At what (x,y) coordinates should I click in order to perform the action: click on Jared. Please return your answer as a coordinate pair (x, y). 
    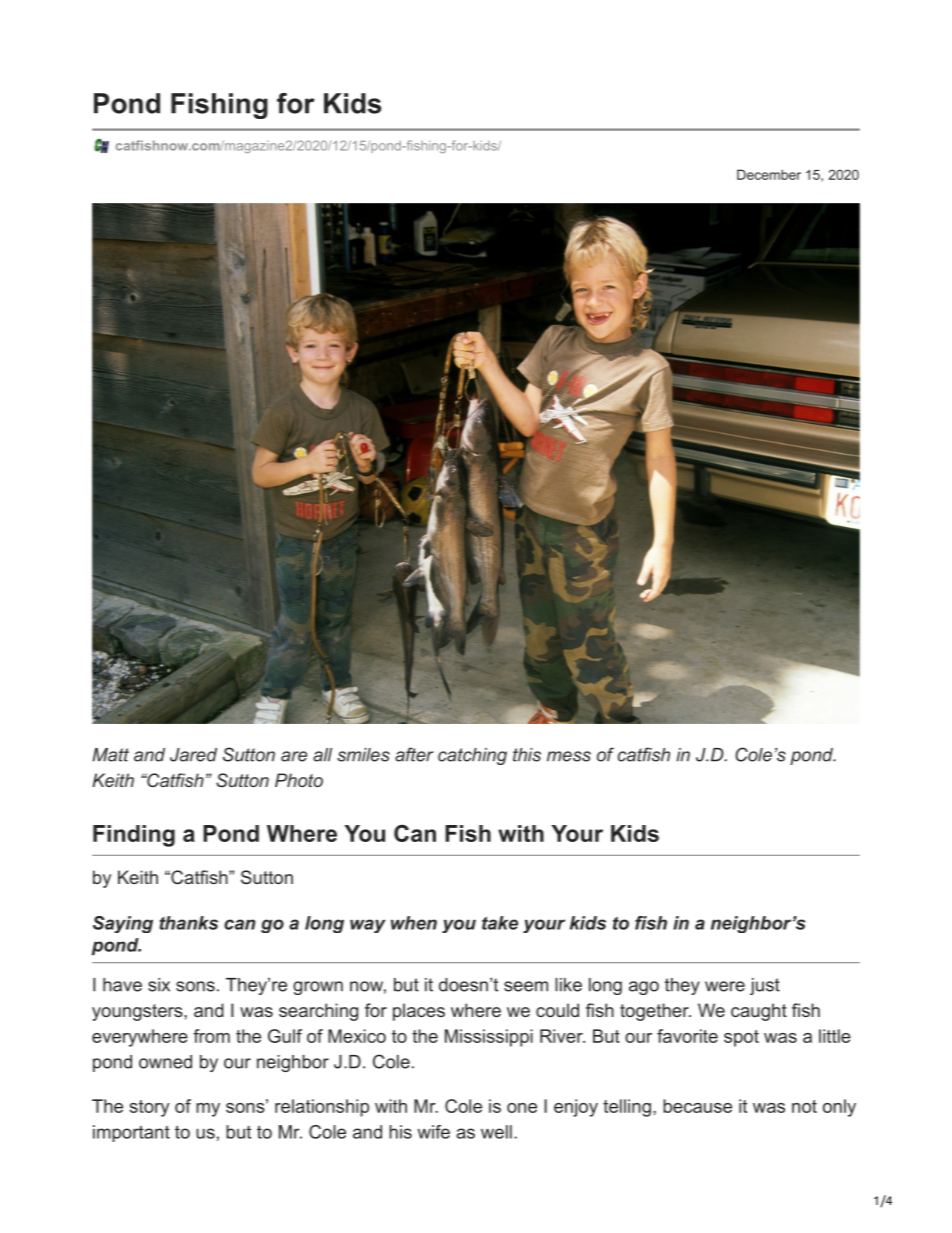
    Looking at the image, I should click on (193, 755).
